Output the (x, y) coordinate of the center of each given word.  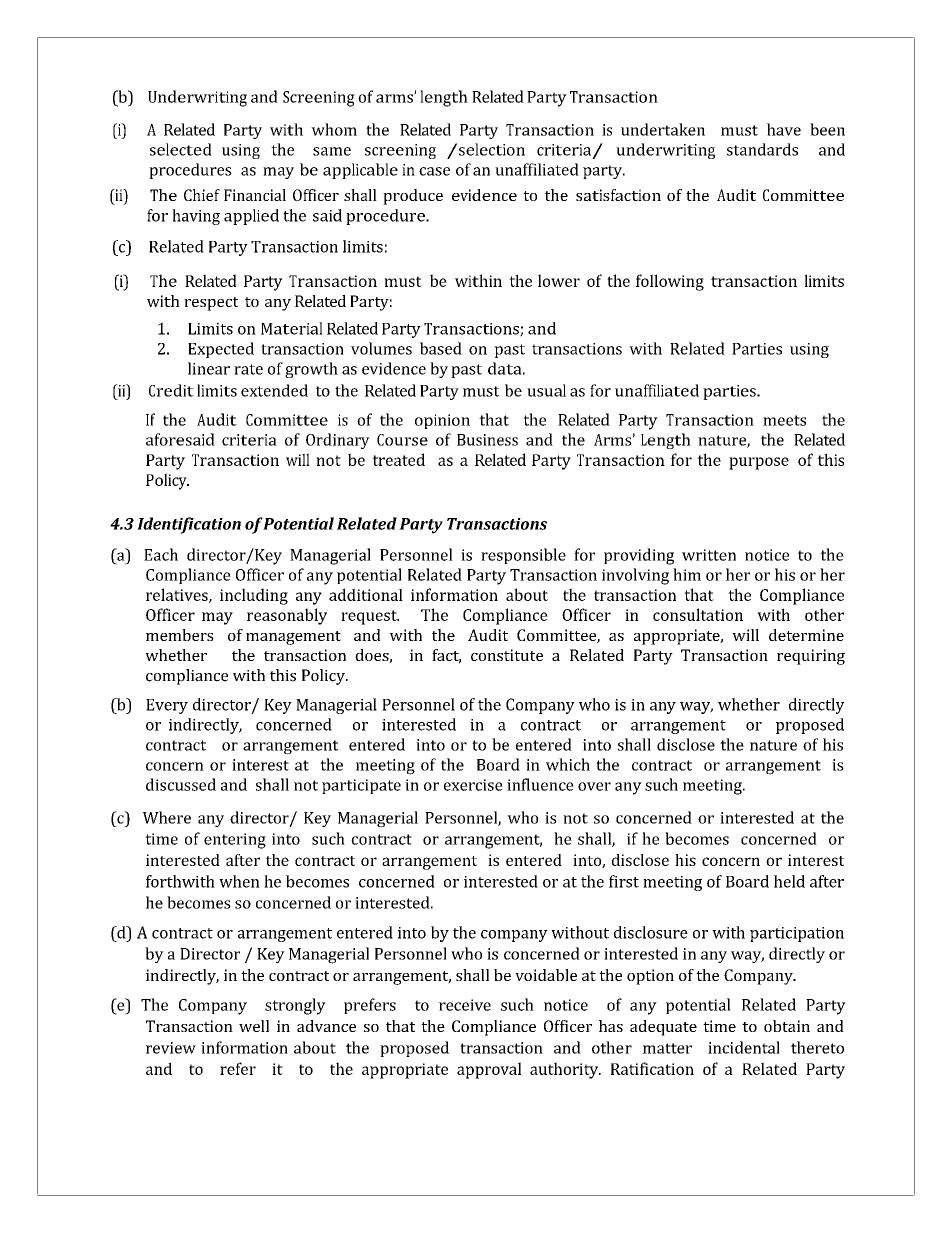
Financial (255, 195)
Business (487, 440)
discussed (181, 784)
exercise (473, 785)
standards (762, 149)
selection (492, 149)
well (254, 1026)
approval (489, 1070)
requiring (811, 657)
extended (274, 390)
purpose (759, 463)
